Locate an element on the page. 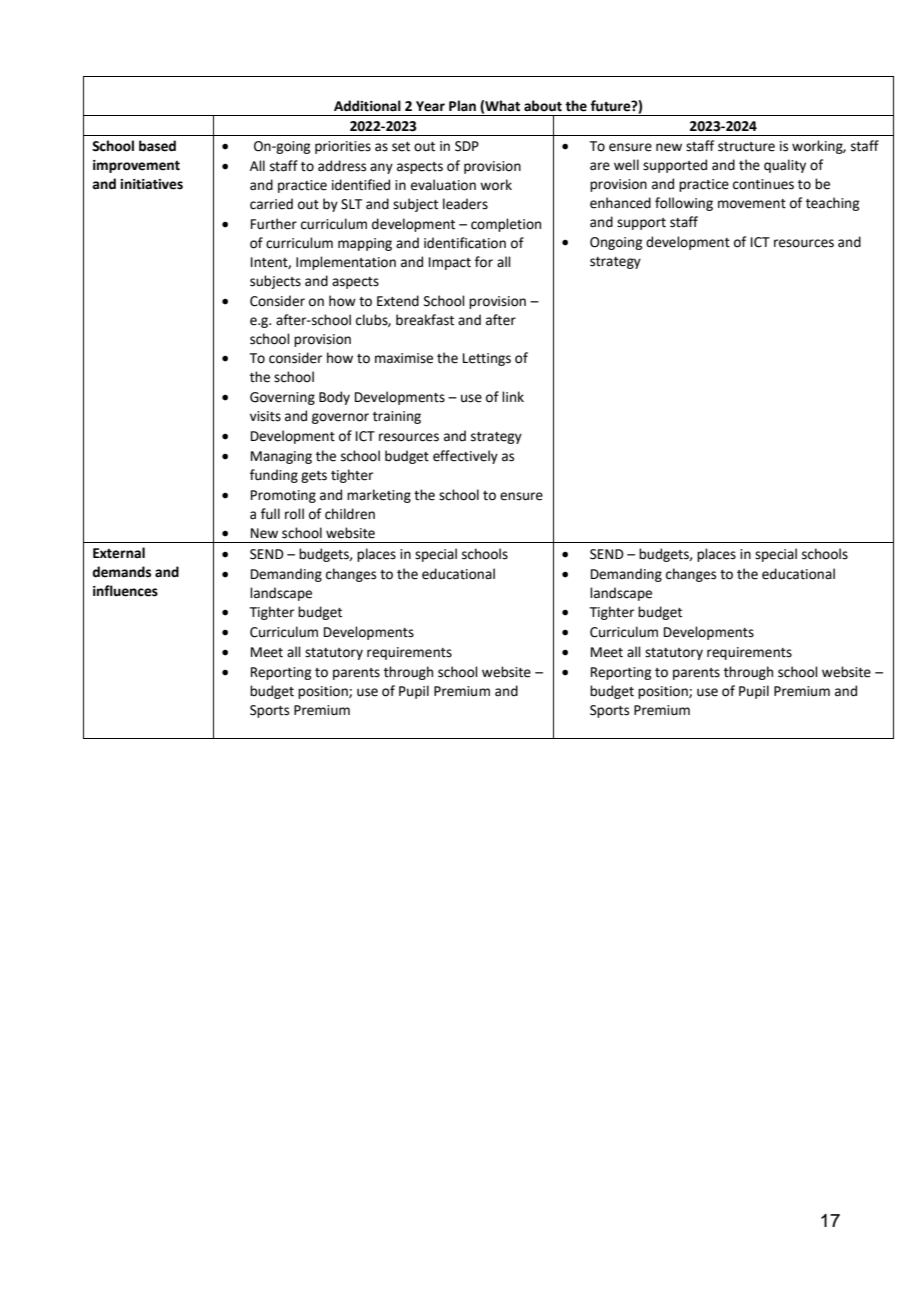 The image size is (924, 1308). demands is located at coordinates (121, 572).
